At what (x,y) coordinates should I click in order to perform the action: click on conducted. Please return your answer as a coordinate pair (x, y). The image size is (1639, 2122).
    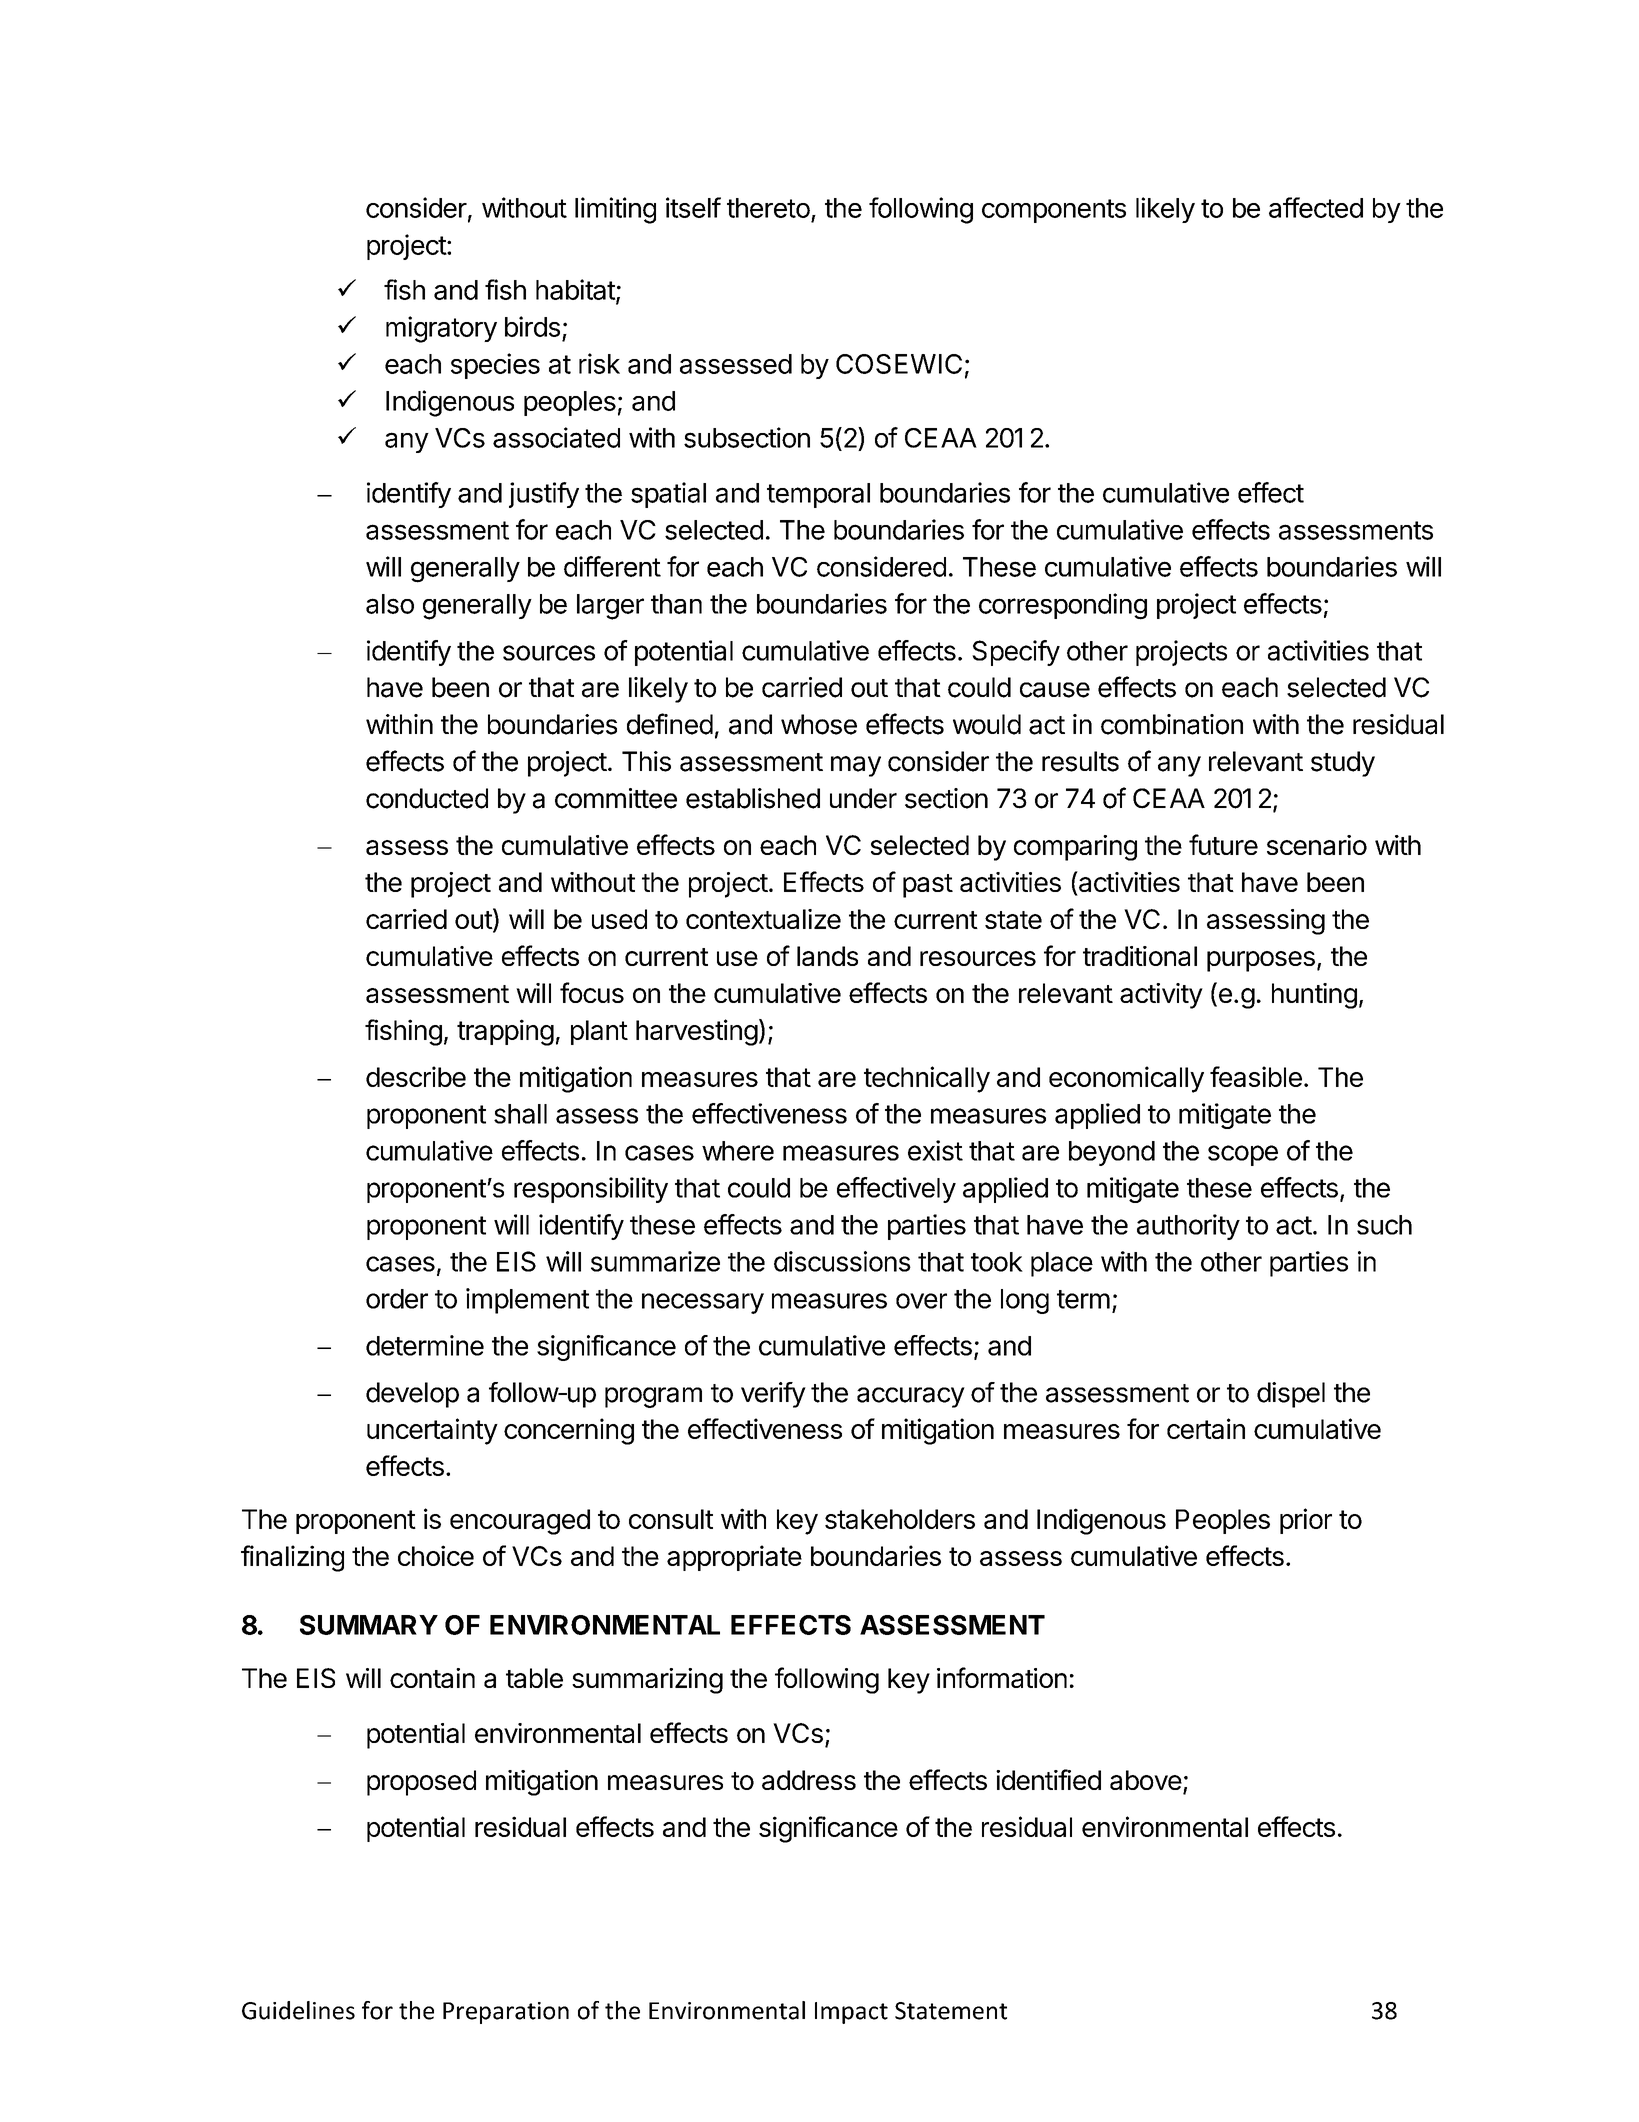
    Looking at the image, I should click on (427, 798).
